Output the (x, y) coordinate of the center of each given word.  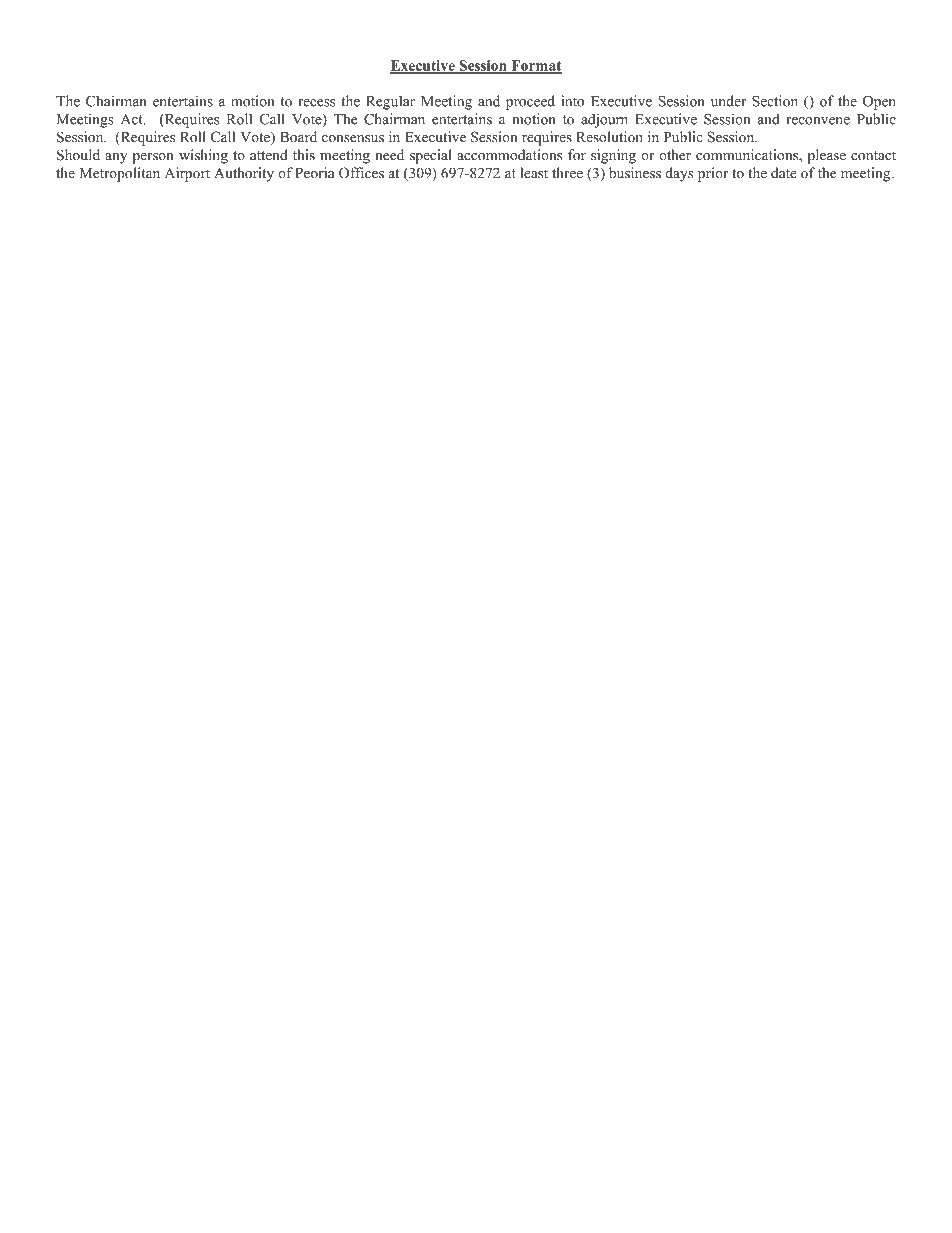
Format (535, 66)
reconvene (818, 121)
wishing (203, 156)
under (728, 101)
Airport (187, 174)
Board (298, 137)
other (675, 155)
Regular (390, 102)
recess (317, 103)
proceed (530, 102)
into (572, 101)
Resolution (610, 137)
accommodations (509, 155)
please (826, 156)
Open (879, 102)
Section (775, 101)
